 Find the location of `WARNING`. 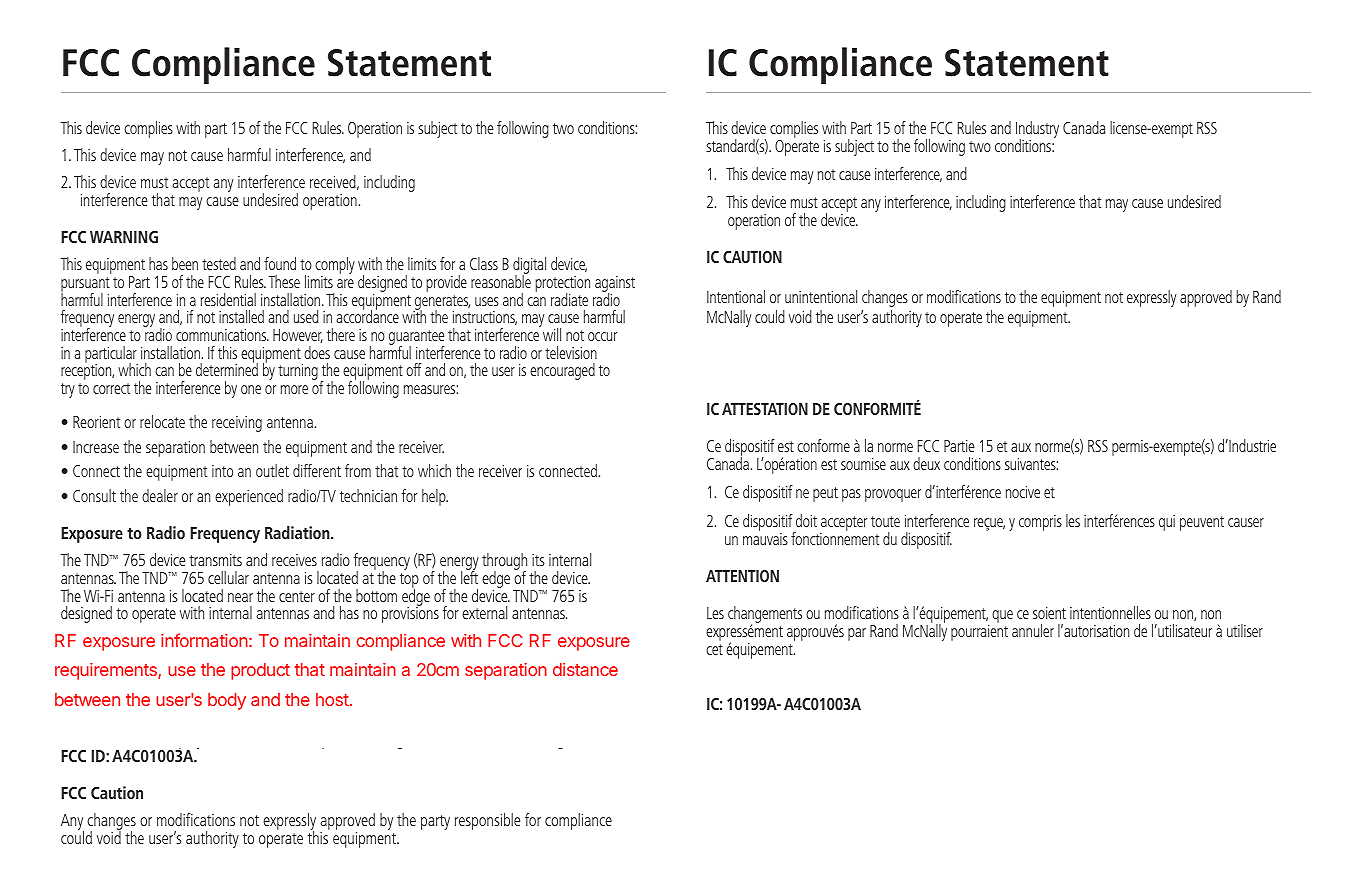

WARNING is located at coordinates (124, 237).
